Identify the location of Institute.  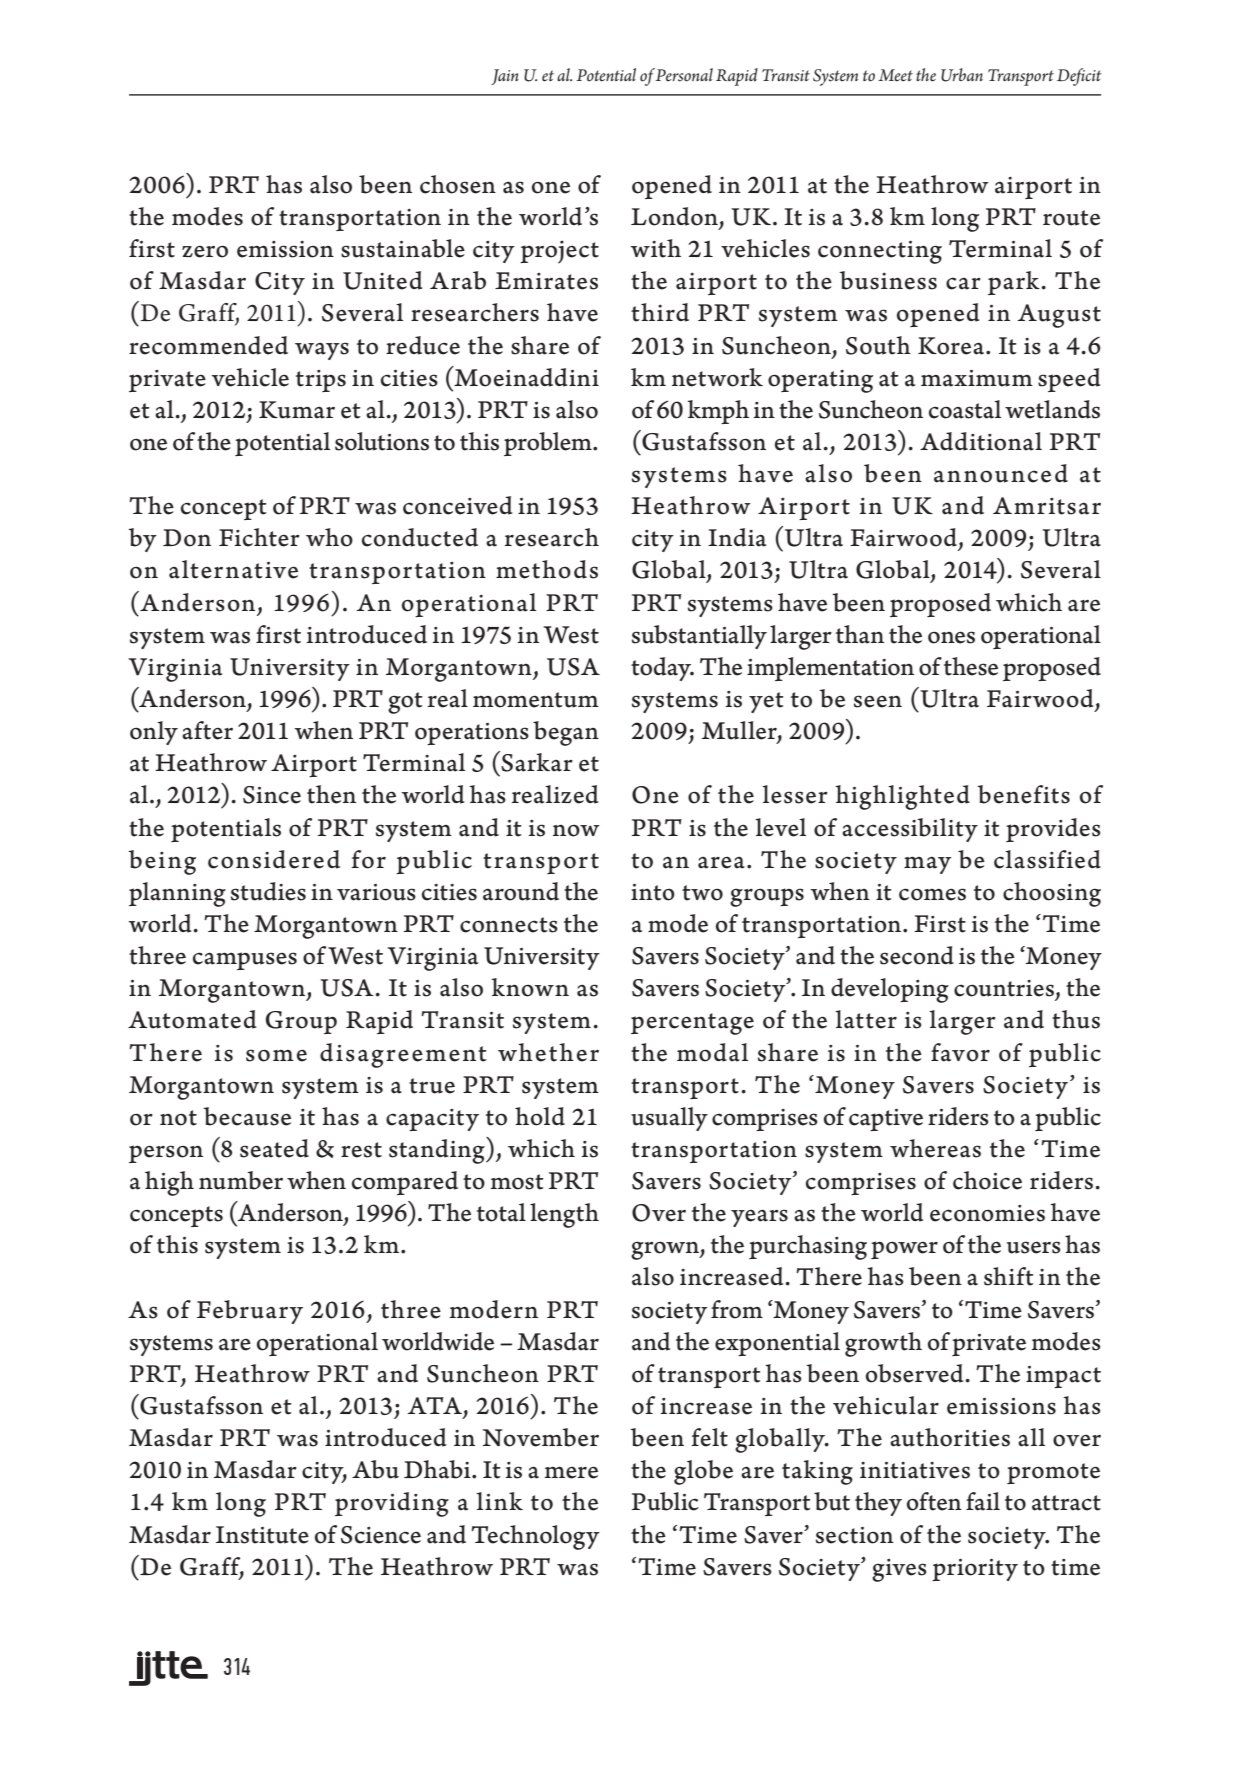
(262, 1535).
